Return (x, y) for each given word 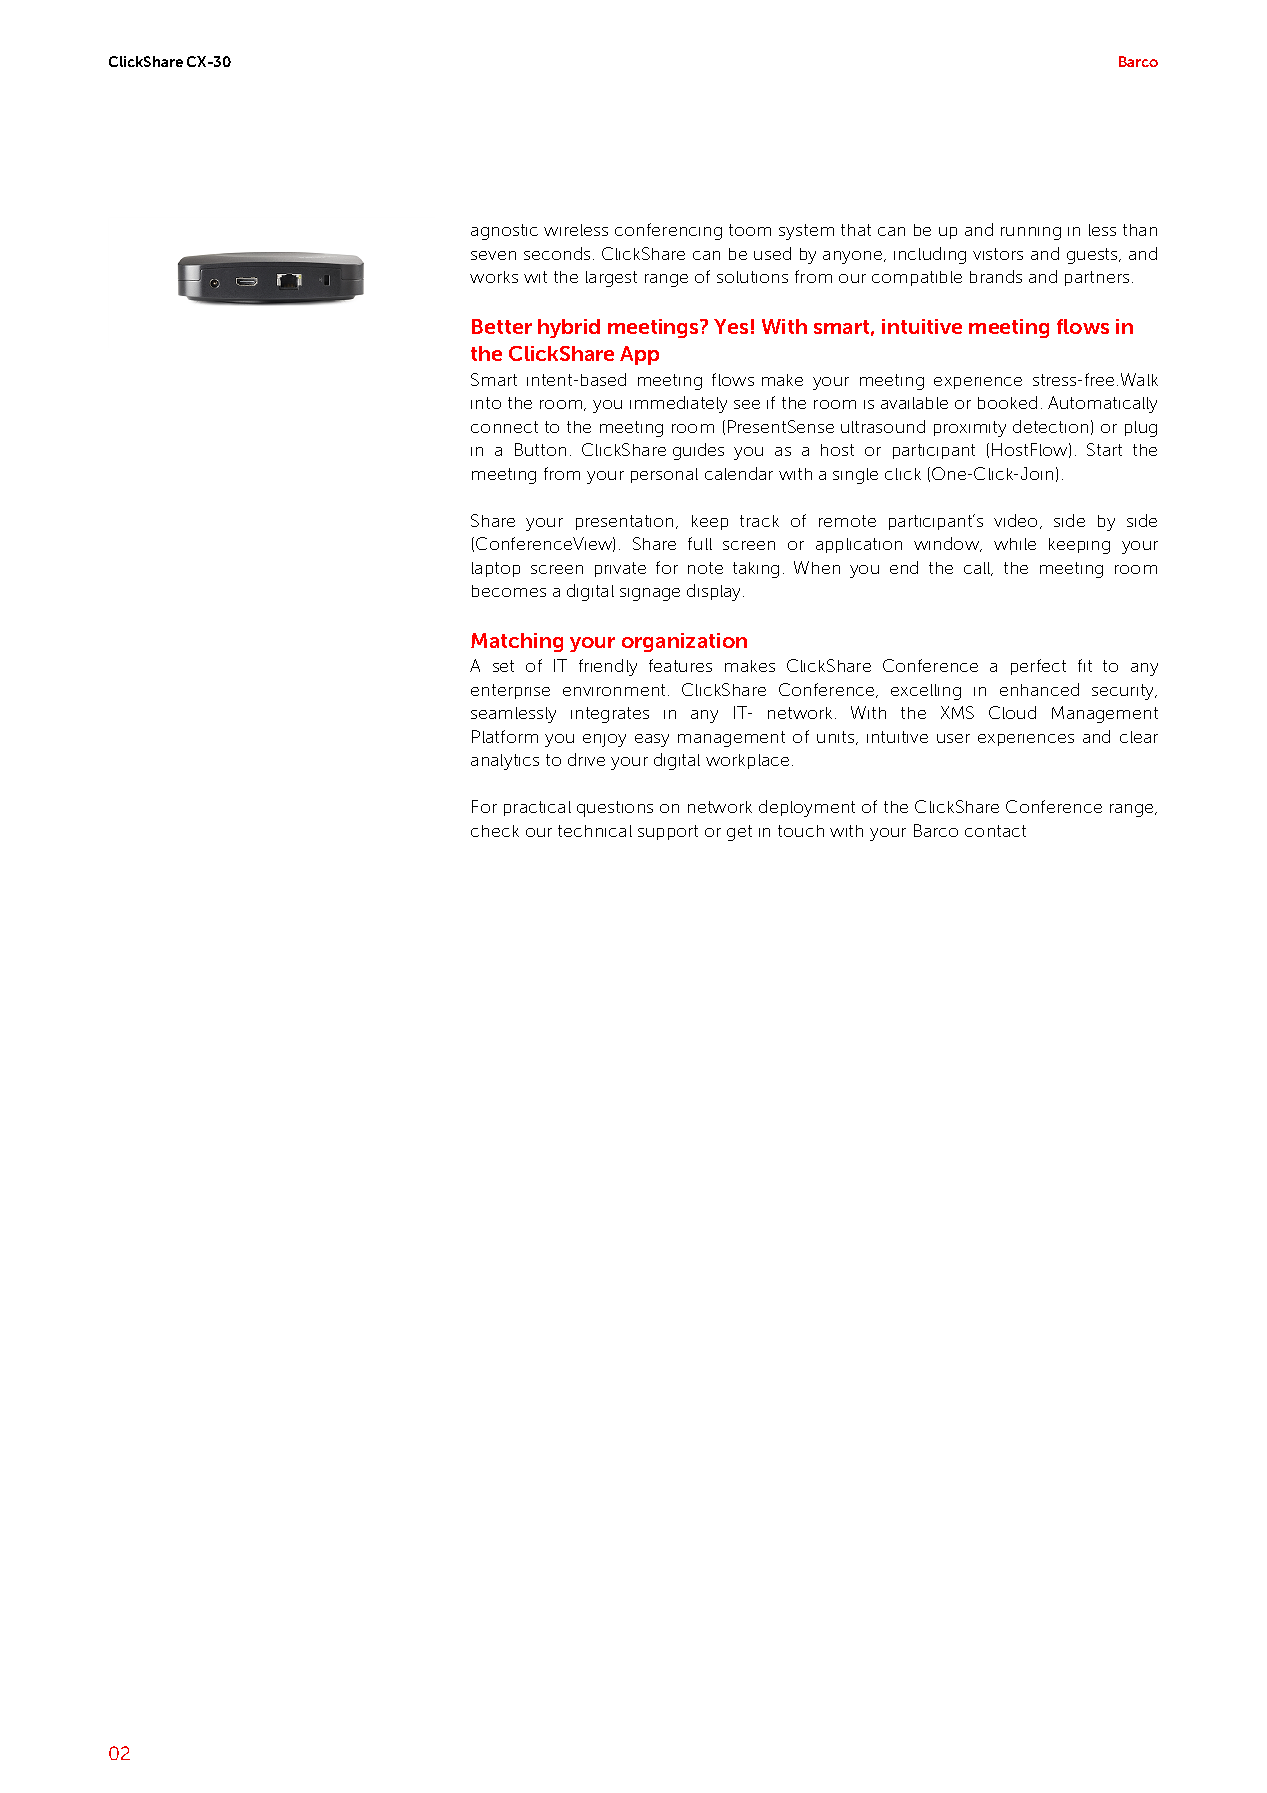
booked (1007, 402)
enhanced (1039, 689)
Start (1104, 449)
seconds (557, 253)
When (817, 567)
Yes (731, 326)
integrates (610, 715)
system (806, 232)
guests (1093, 256)
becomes (509, 591)
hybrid (569, 328)
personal (664, 475)
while (1015, 544)
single (855, 476)
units (837, 738)
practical (537, 808)
